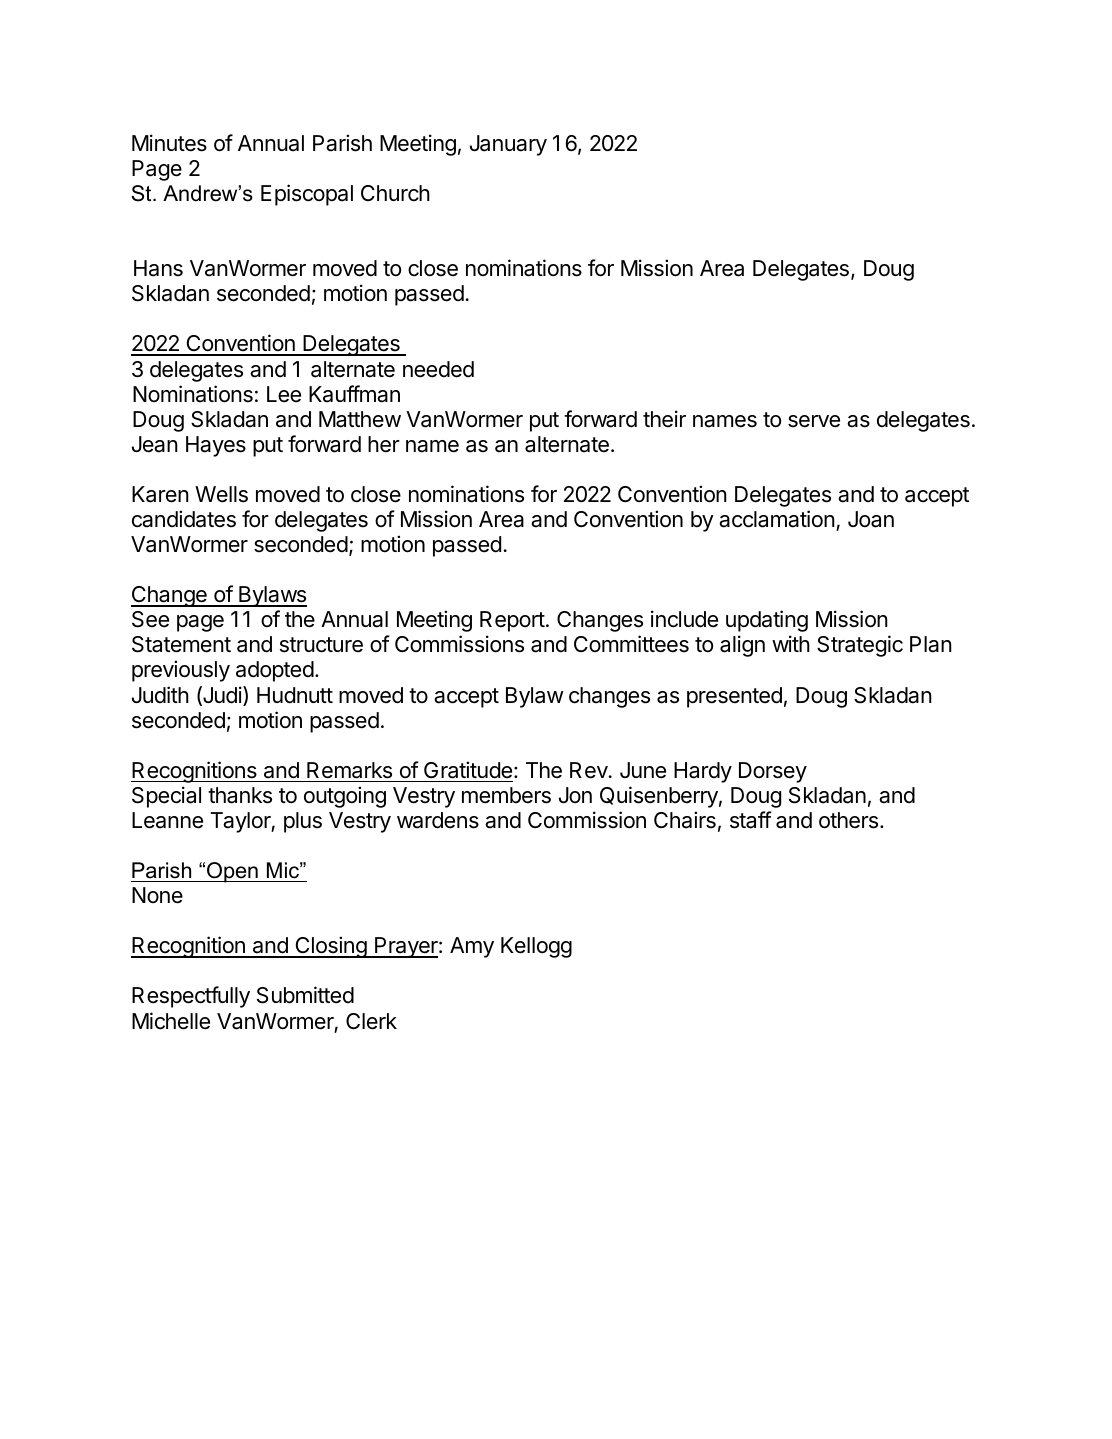 The image size is (1112, 1439). What do you see at coordinates (438, 369) in the screenshot?
I see `needed` at bounding box center [438, 369].
